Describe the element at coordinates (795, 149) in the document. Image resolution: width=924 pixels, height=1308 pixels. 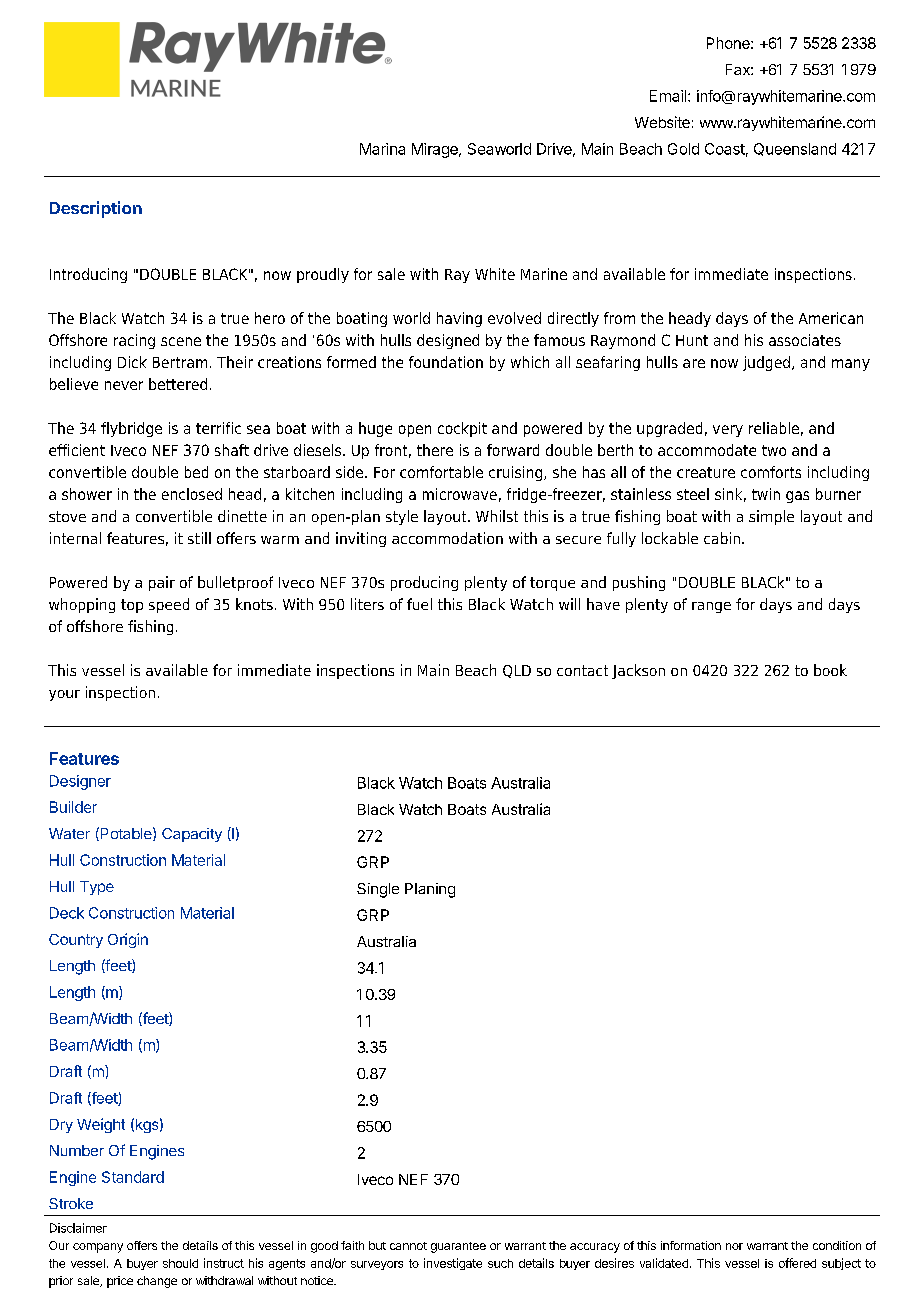
I see `Queensland` at that location.
